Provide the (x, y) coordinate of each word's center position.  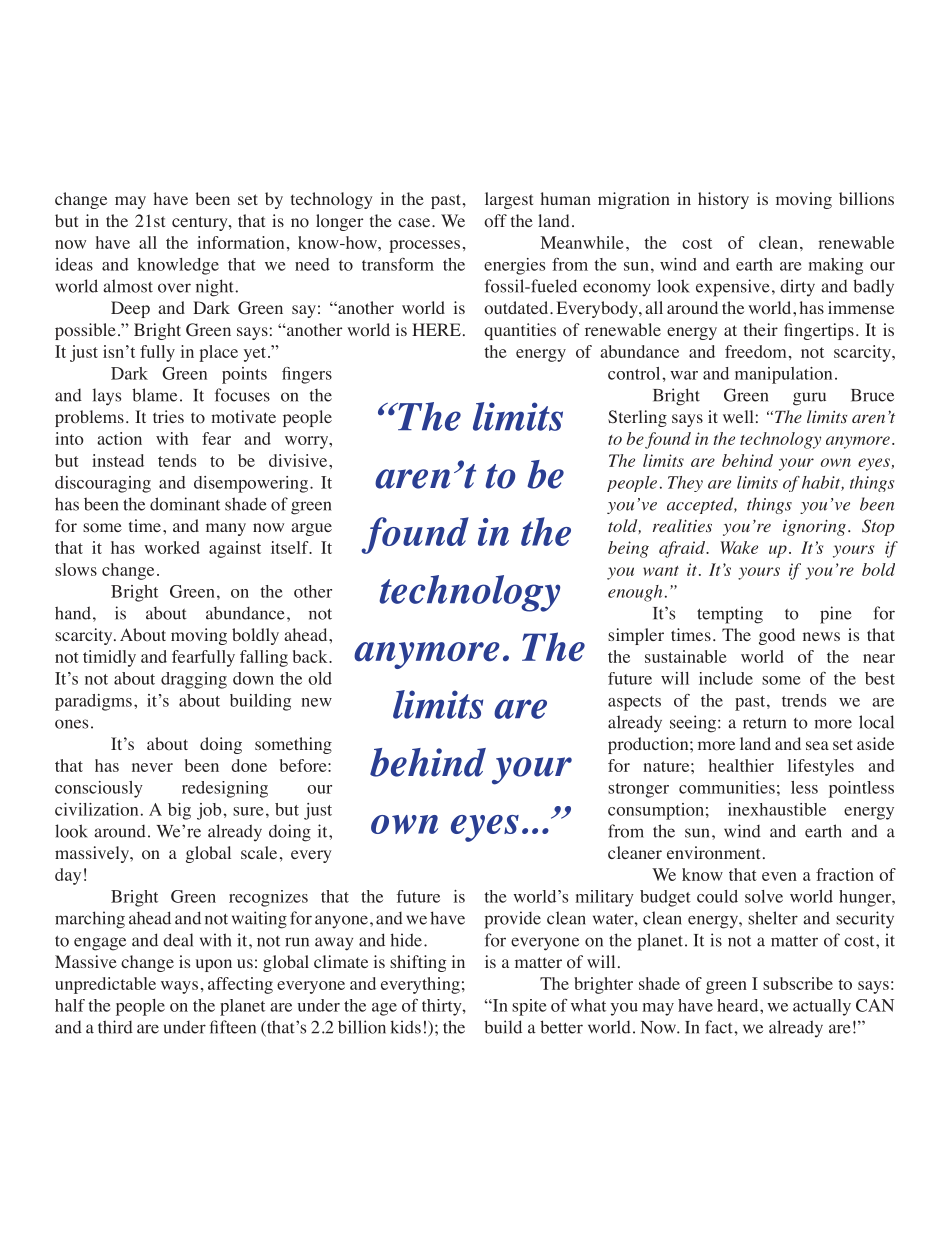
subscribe (798, 983)
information (240, 242)
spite (529, 1007)
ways (179, 987)
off (495, 221)
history (723, 200)
